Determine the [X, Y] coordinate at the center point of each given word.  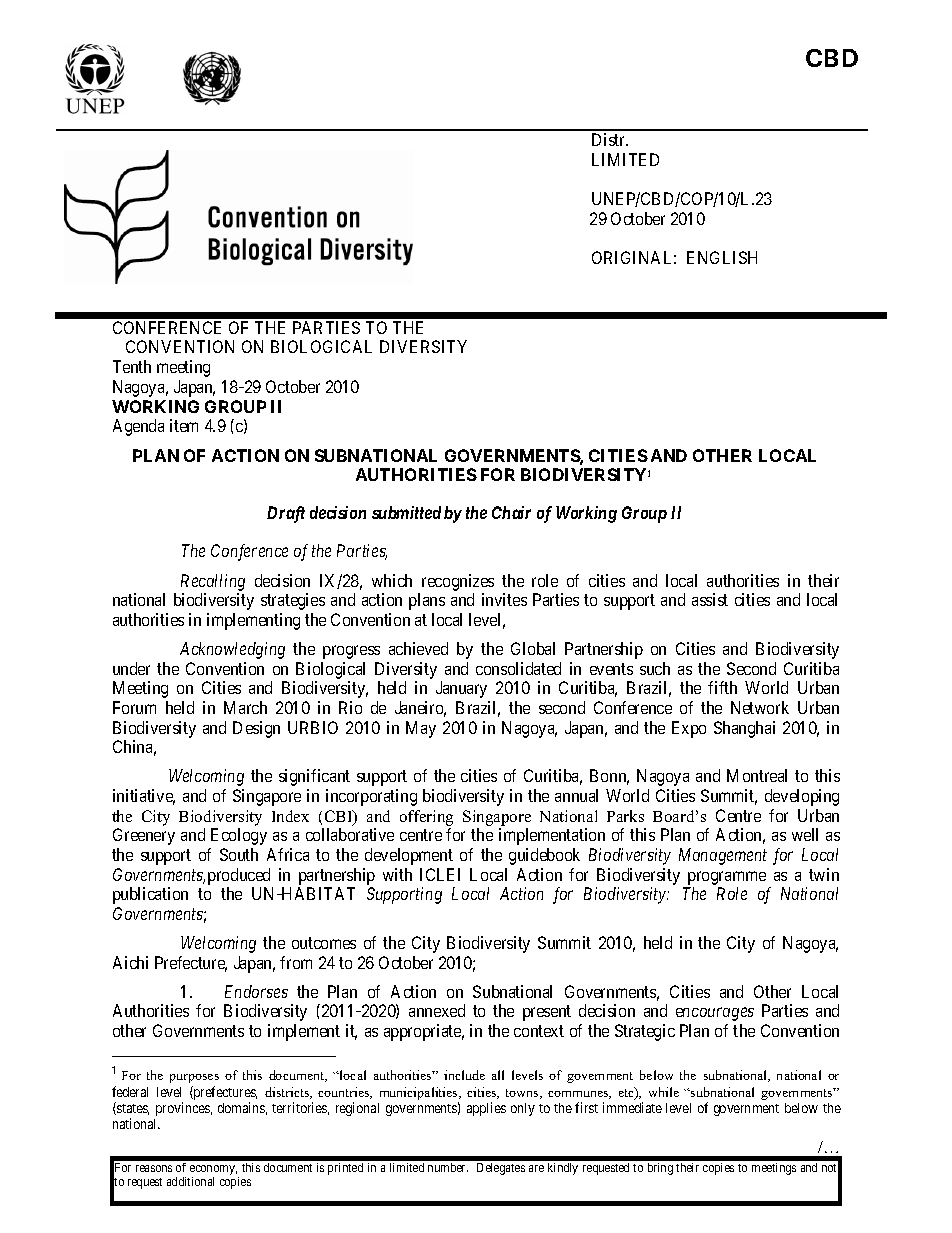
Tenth [132, 366]
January [461, 689]
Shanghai [744, 729]
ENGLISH [722, 257]
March [245, 707]
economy [213, 1170]
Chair [511, 512]
